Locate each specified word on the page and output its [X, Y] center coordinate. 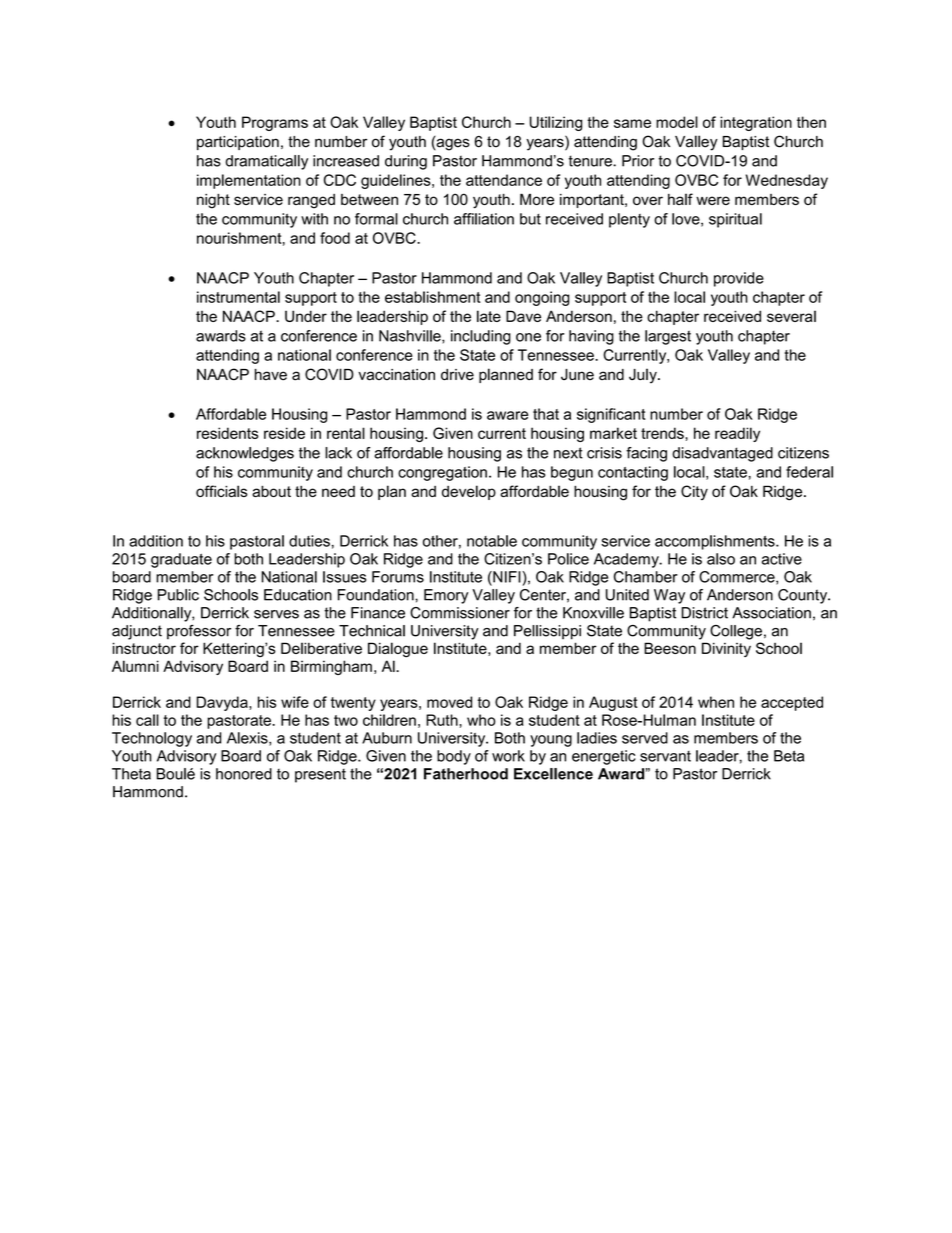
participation [238, 143]
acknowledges [245, 454]
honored [244, 774]
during [406, 162]
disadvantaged [722, 454]
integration [756, 123]
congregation [442, 473]
